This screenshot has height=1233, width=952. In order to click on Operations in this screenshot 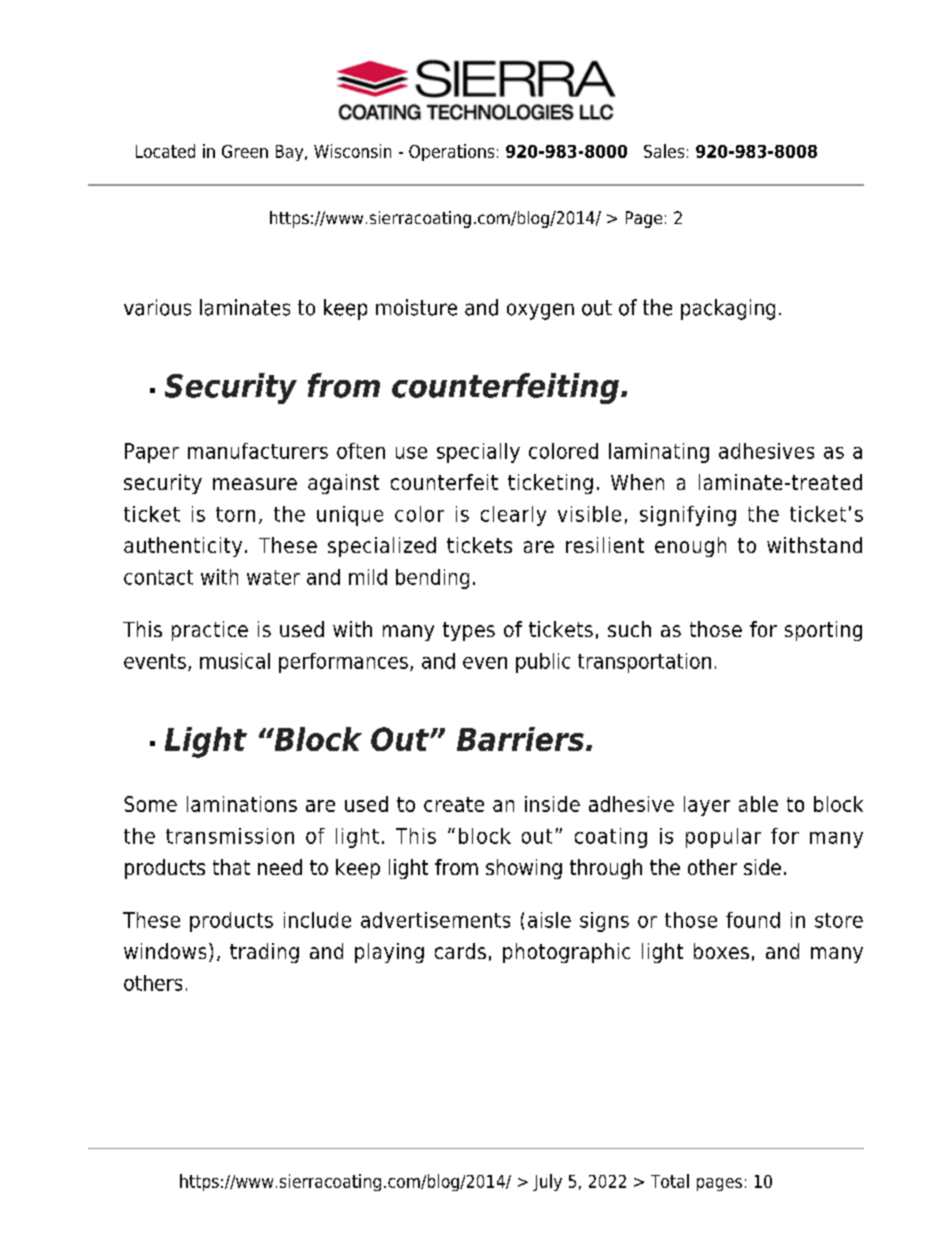, I will do `click(451, 152)`.
